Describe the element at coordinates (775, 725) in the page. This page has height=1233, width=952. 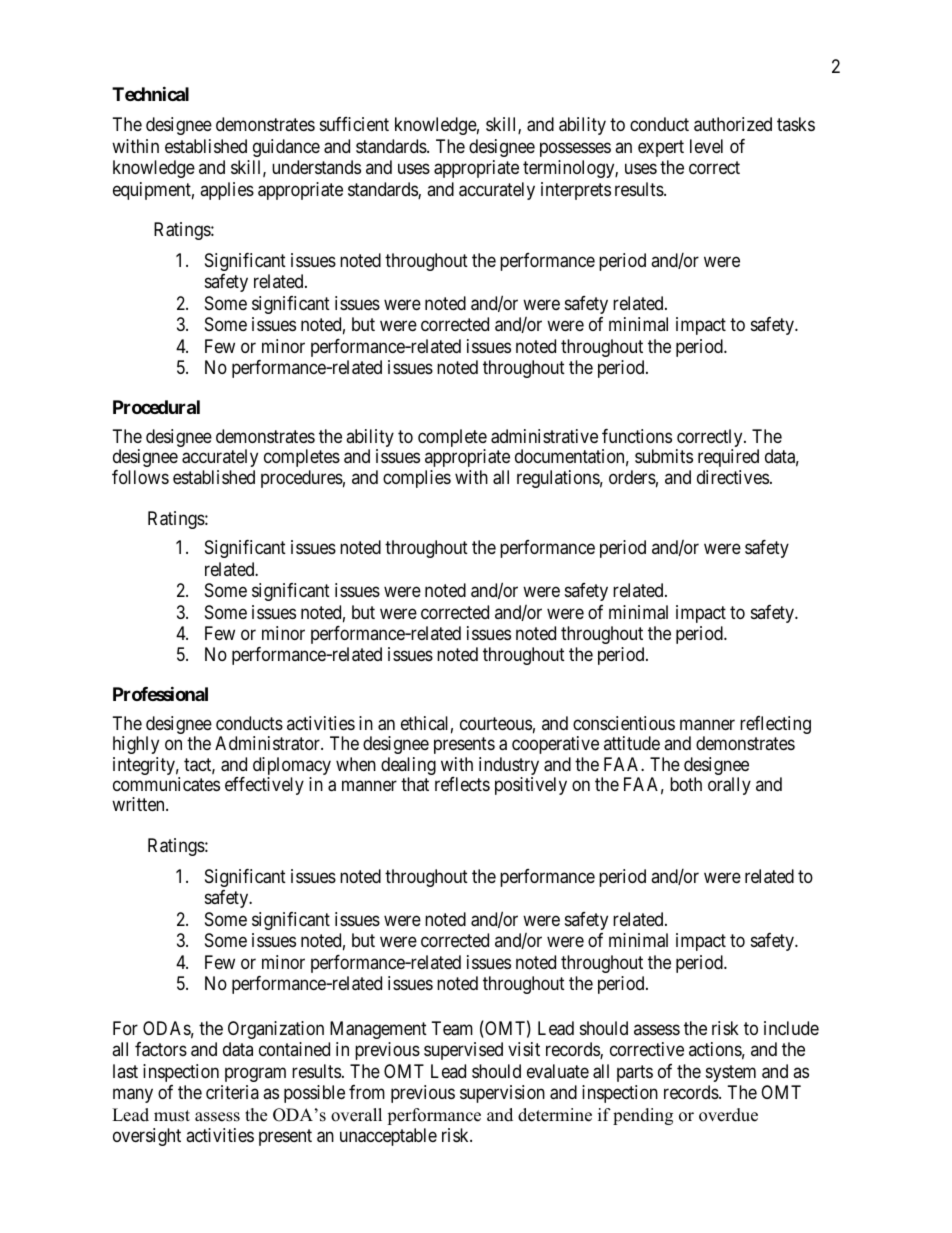
I see `reflecting` at that location.
